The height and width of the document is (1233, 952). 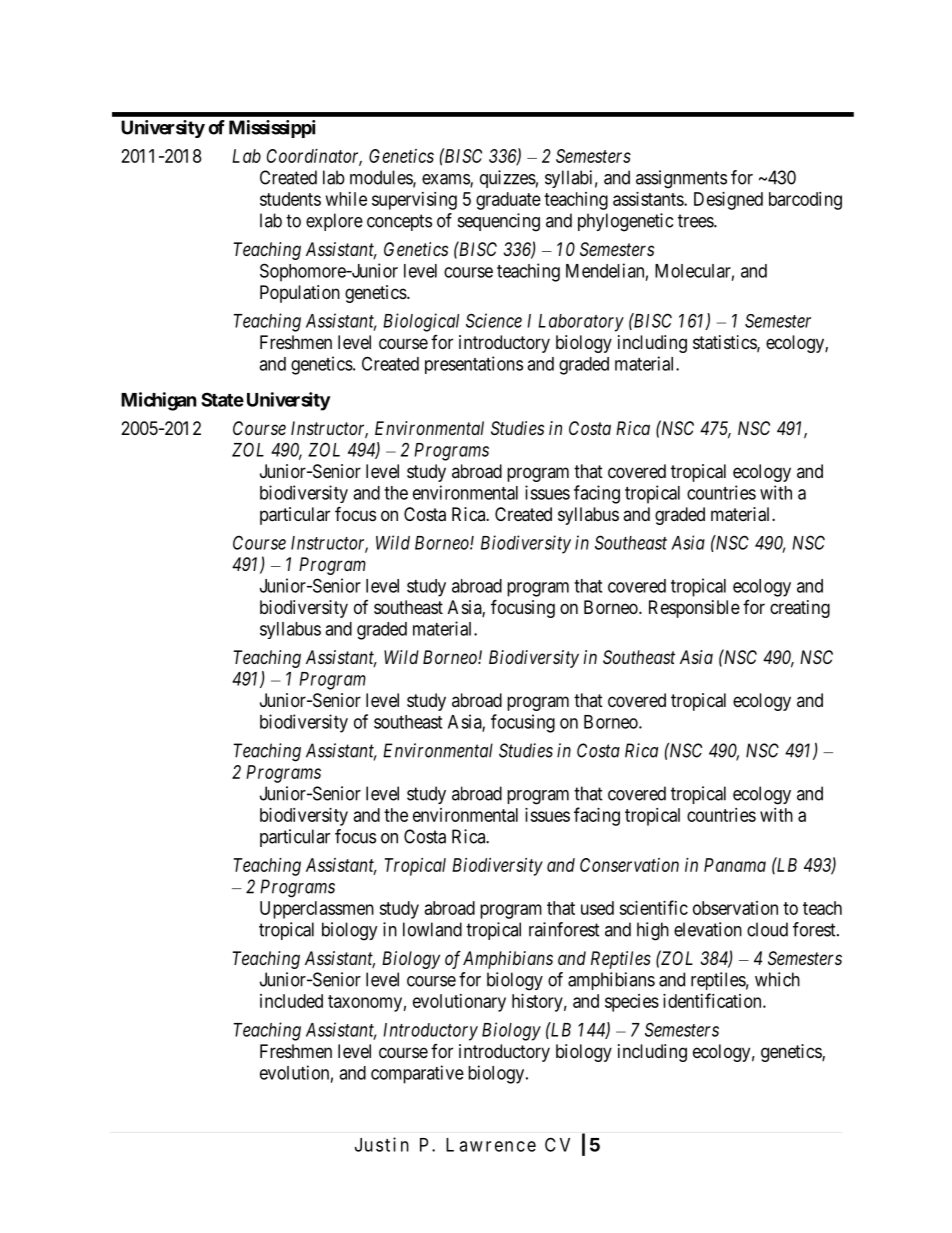 What do you see at coordinates (159, 401) in the document?
I see `Michigan` at bounding box center [159, 401].
